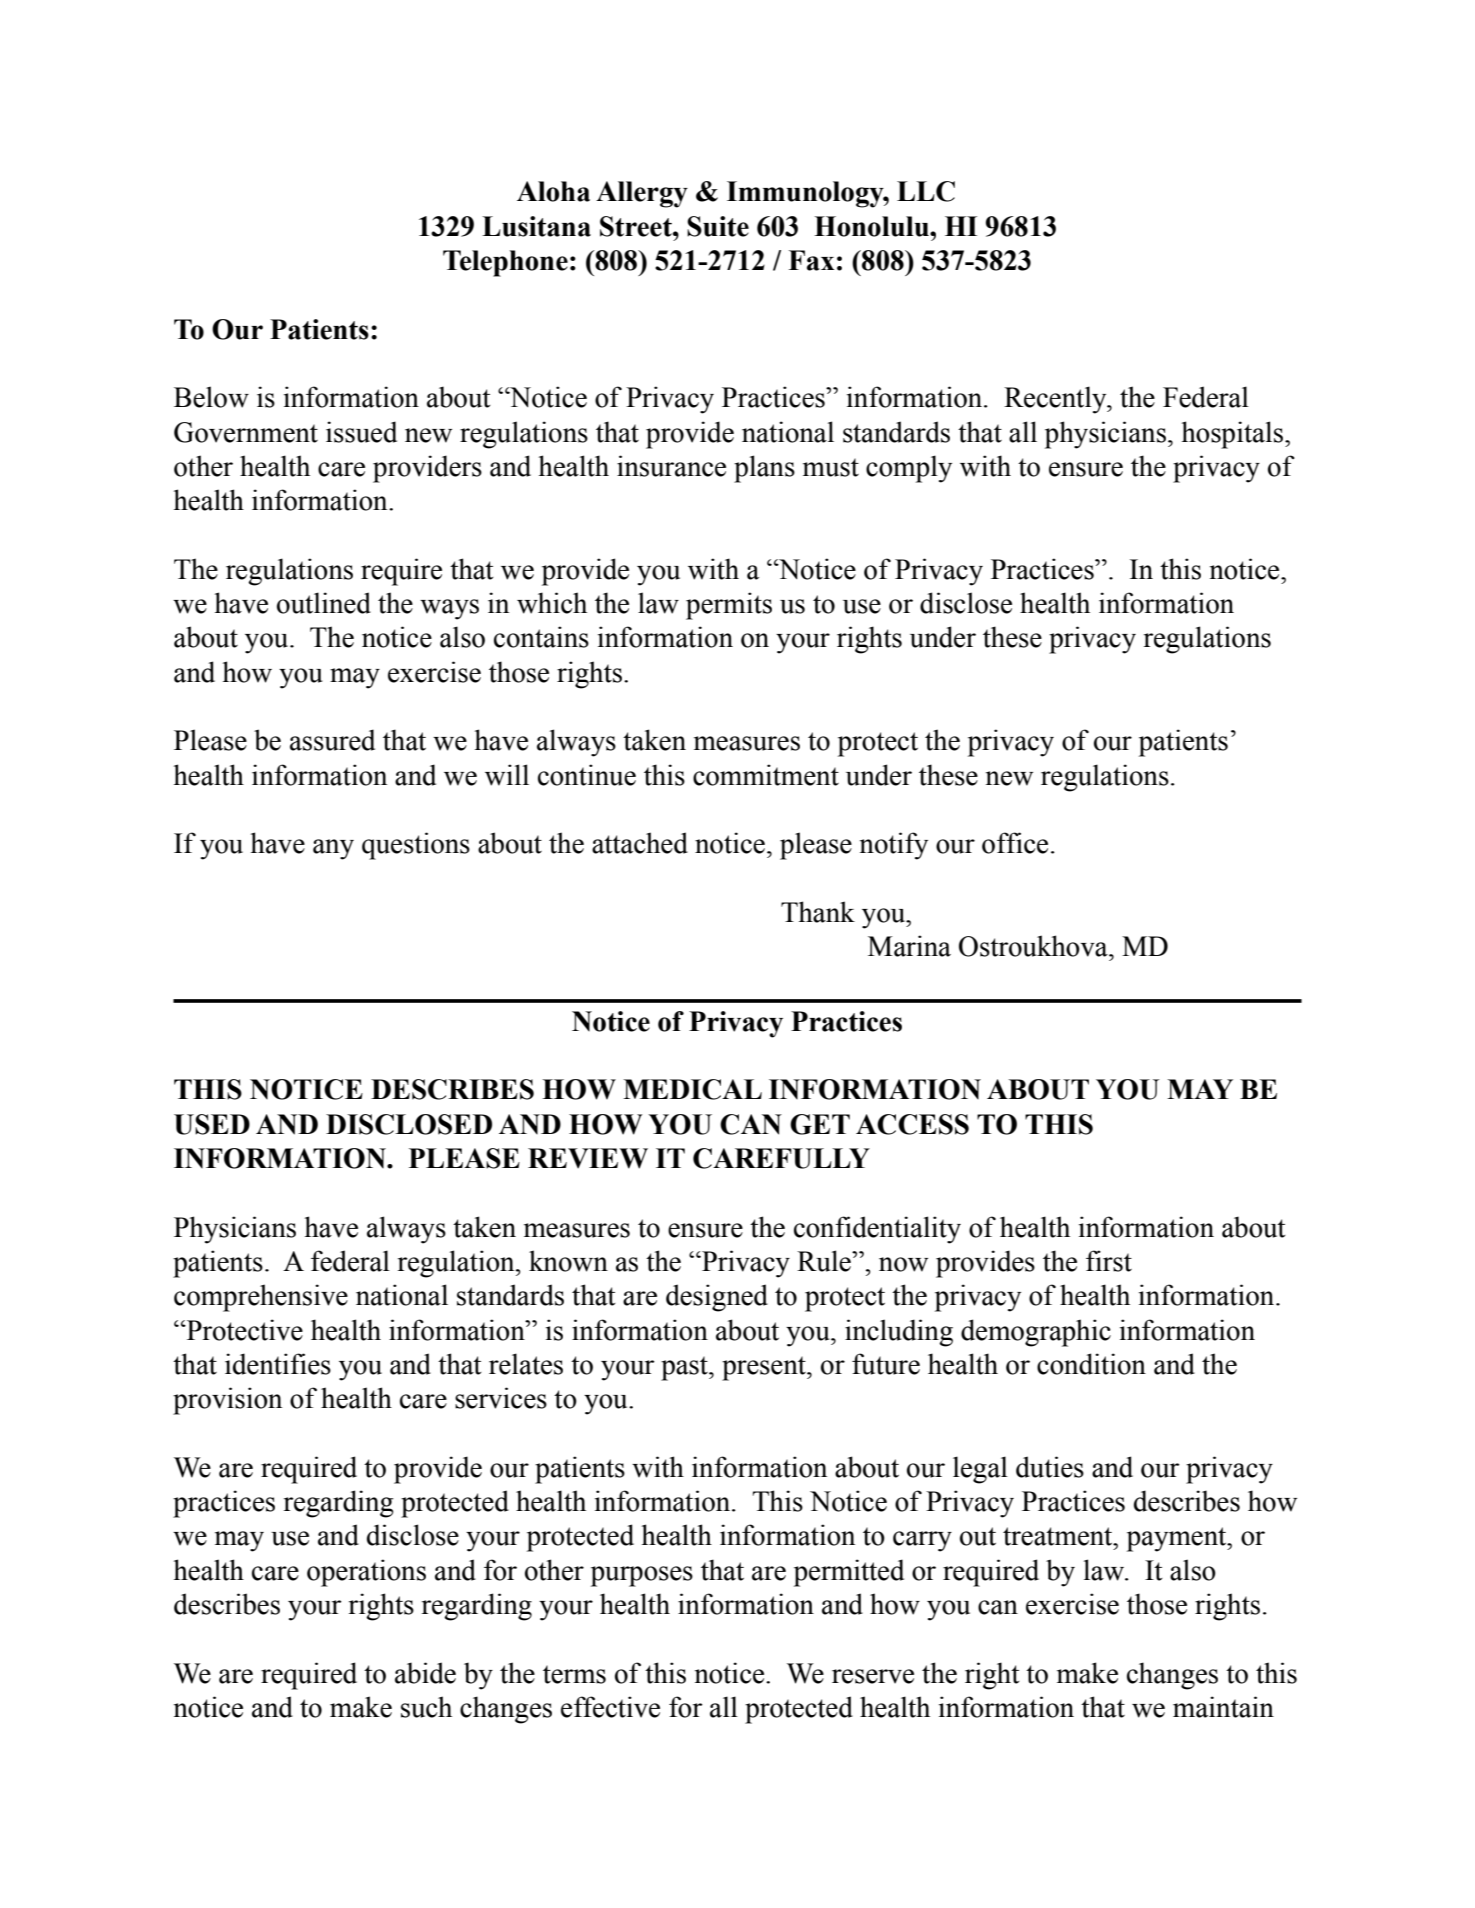 The image size is (1475, 1908). What do you see at coordinates (425, 1673) in the screenshot?
I see `abide` at bounding box center [425, 1673].
